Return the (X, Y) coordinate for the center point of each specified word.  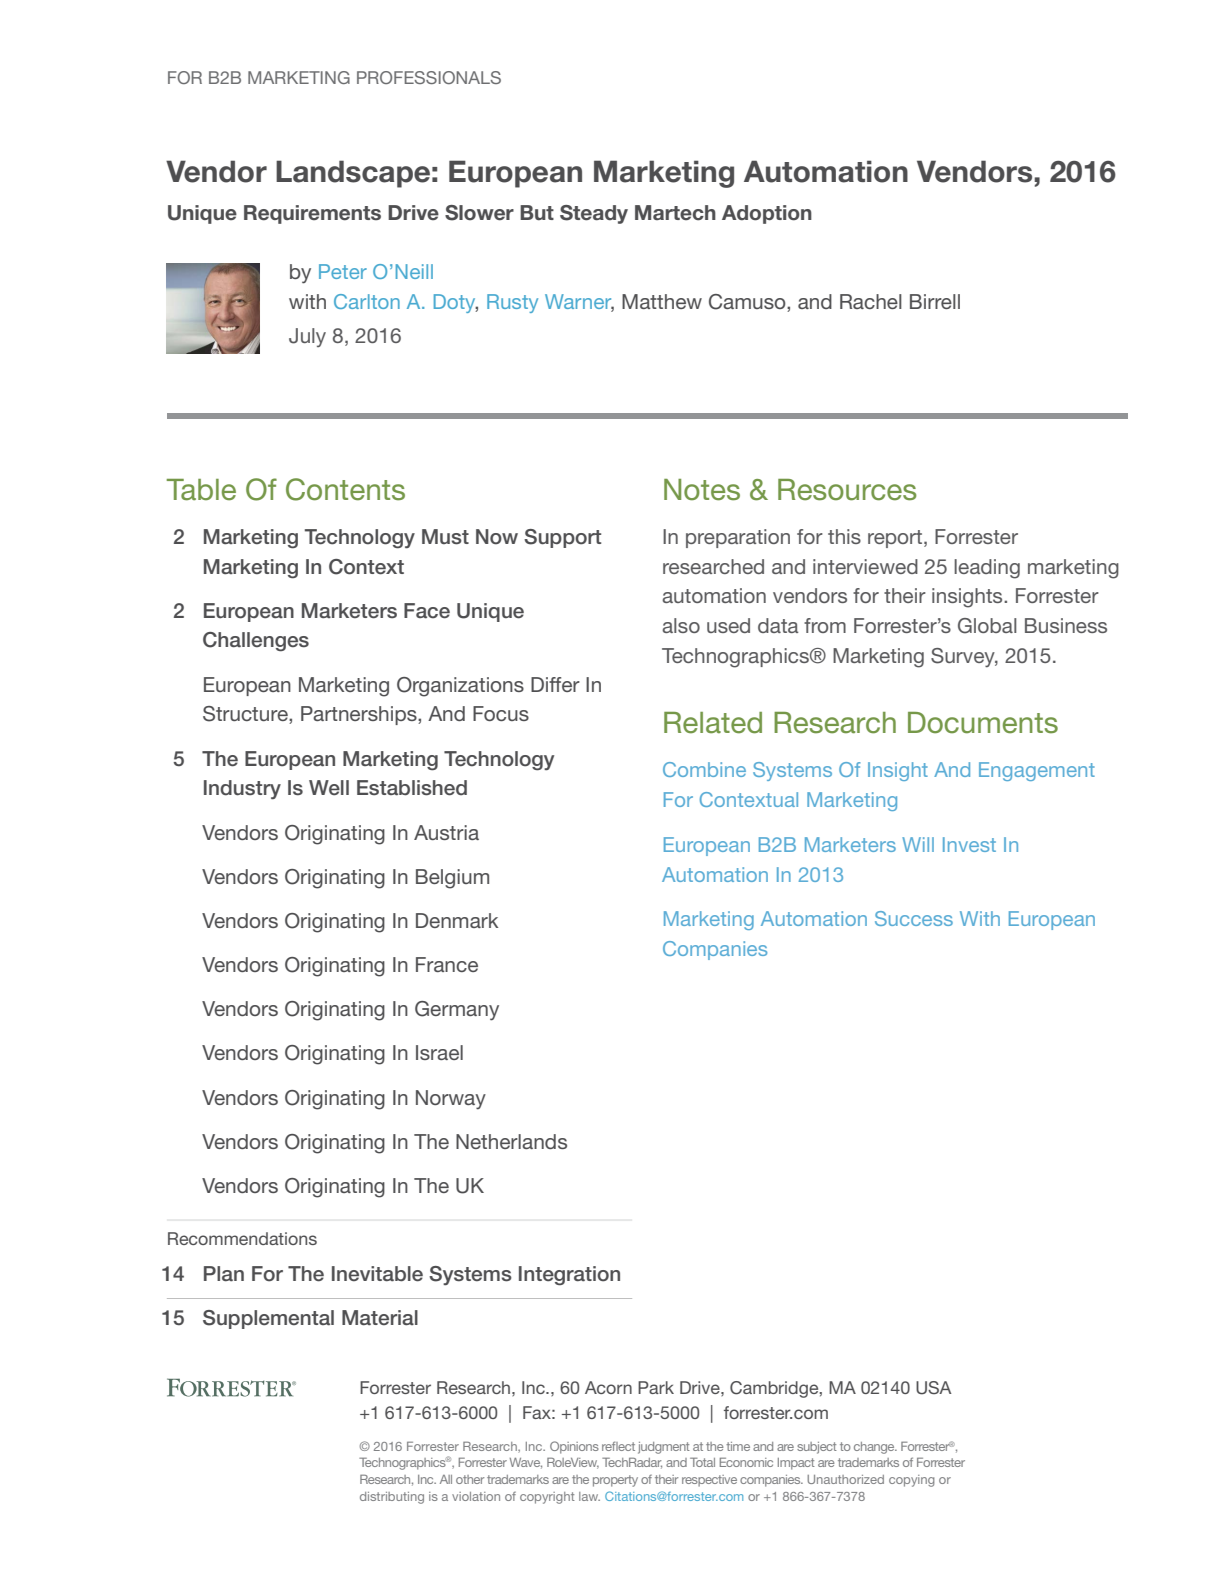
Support (562, 538)
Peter (343, 271)
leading (987, 569)
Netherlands (511, 1141)
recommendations (242, 1238)
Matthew (662, 301)
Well (329, 788)
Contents (345, 489)
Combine (704, 769)
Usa (934, 1388)
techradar (632, 1463)
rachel (871, 301)
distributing (392, 1498)
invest (969, 844)
